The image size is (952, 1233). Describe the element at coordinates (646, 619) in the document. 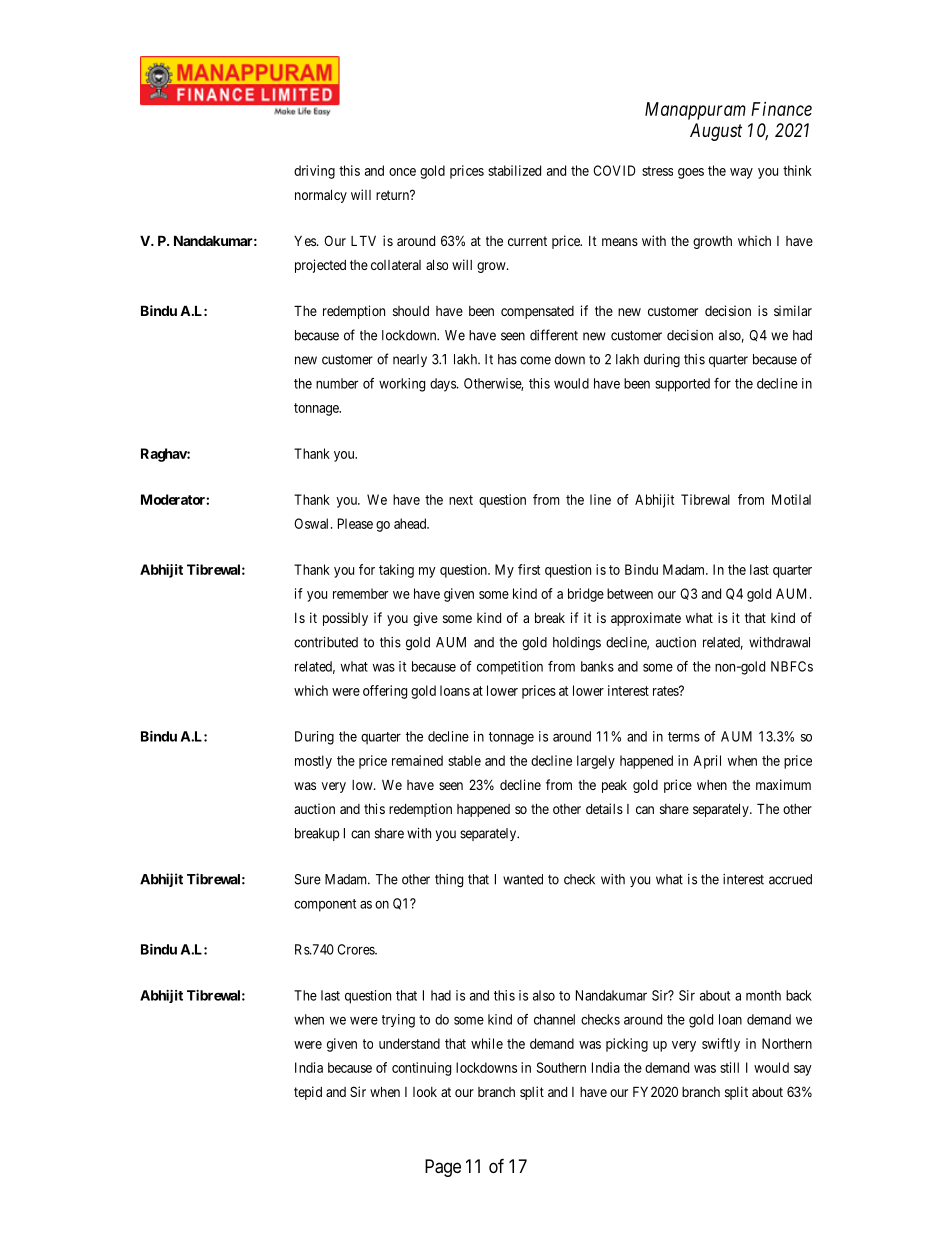

I see `approximate` at that location.
